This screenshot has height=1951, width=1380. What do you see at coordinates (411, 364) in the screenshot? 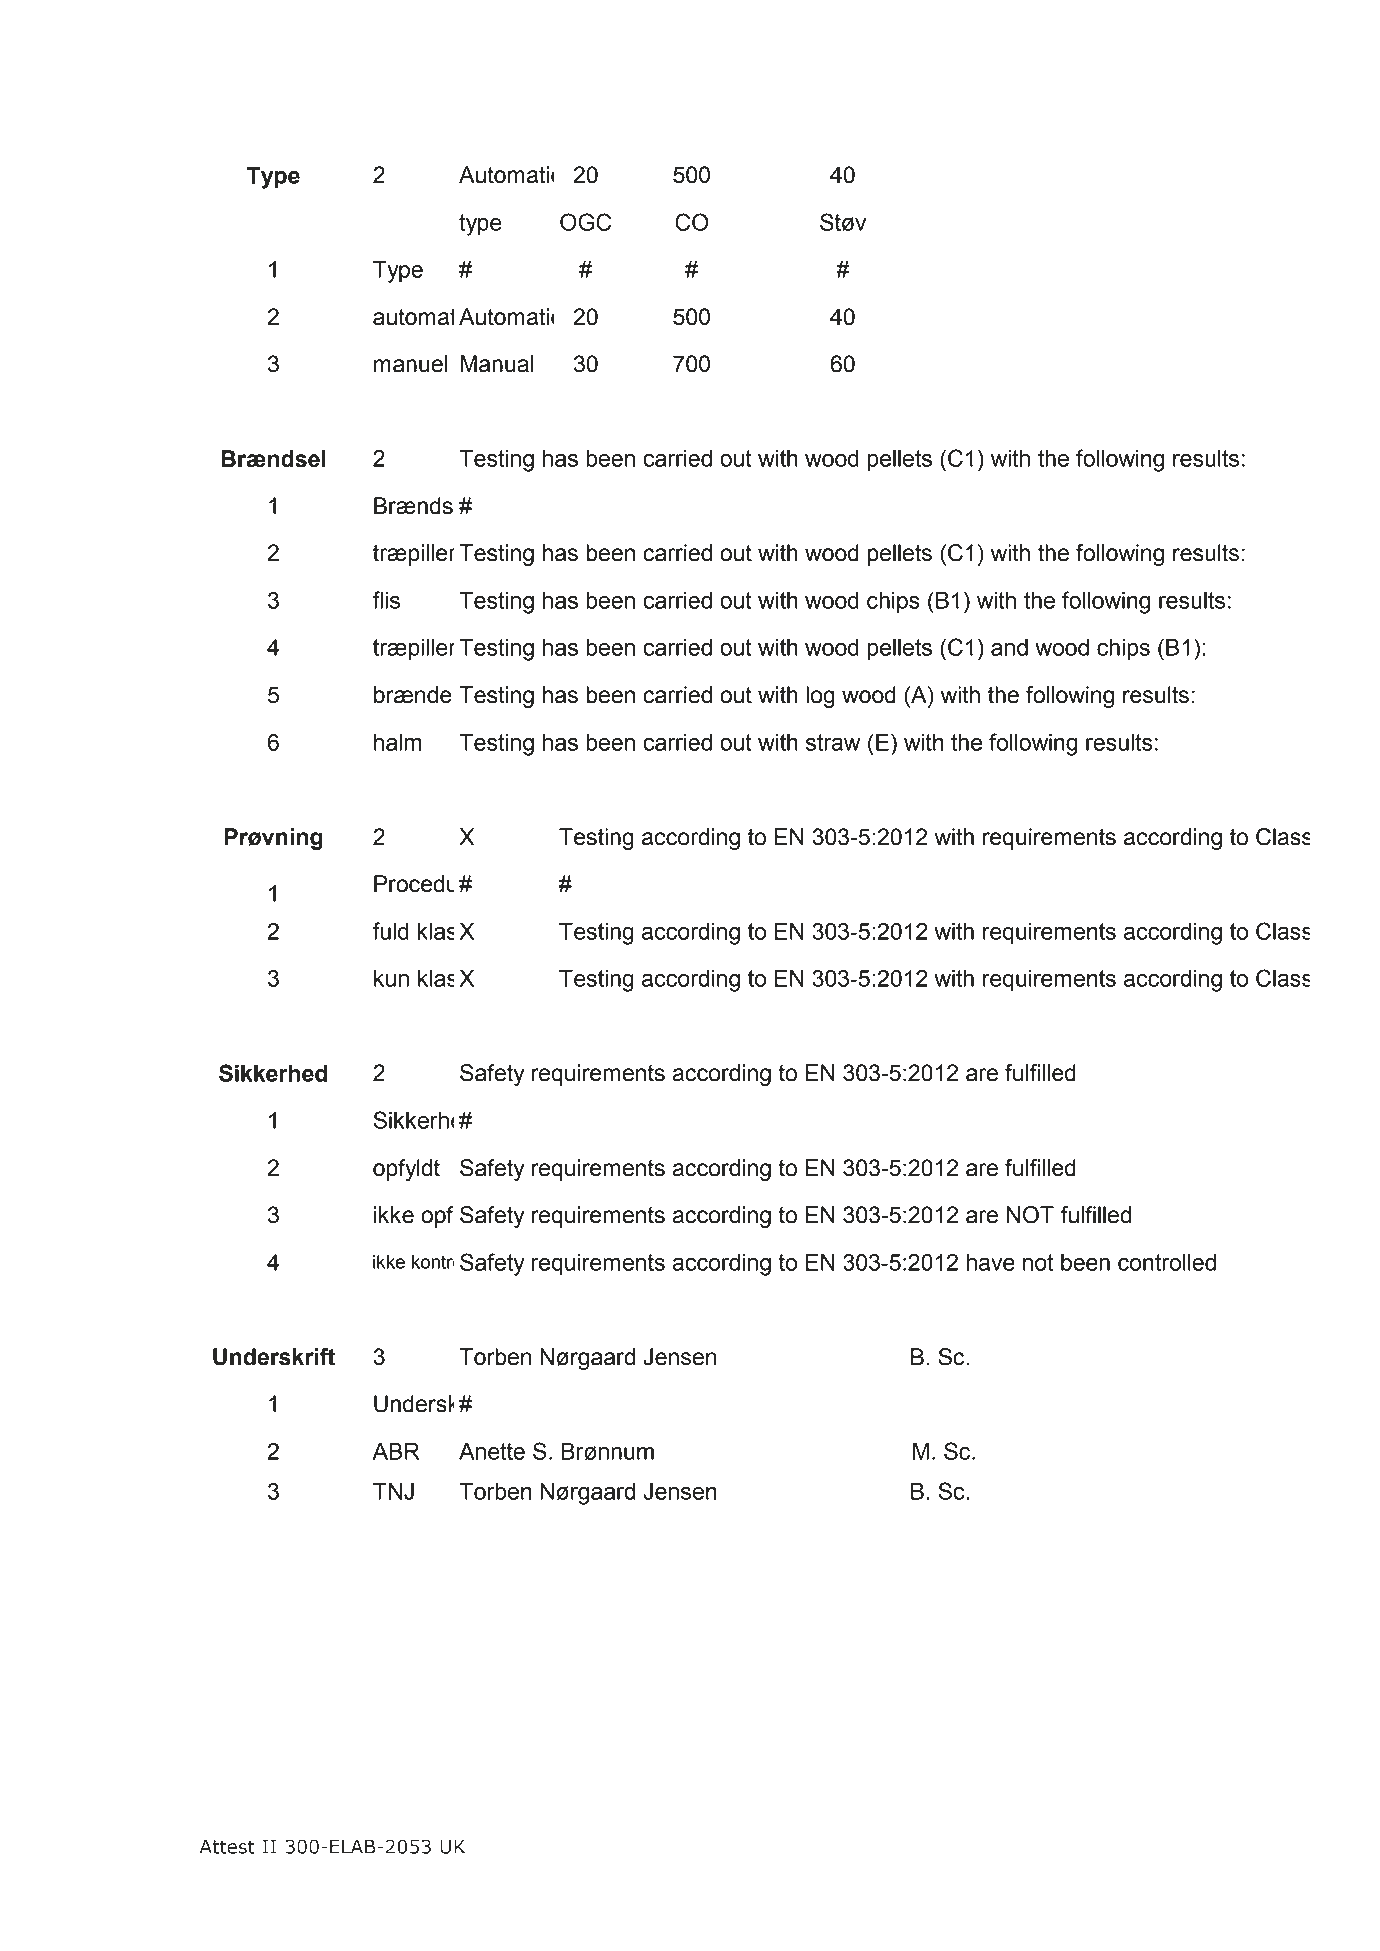
I see `manuel` at bounding box center [411, 364].
